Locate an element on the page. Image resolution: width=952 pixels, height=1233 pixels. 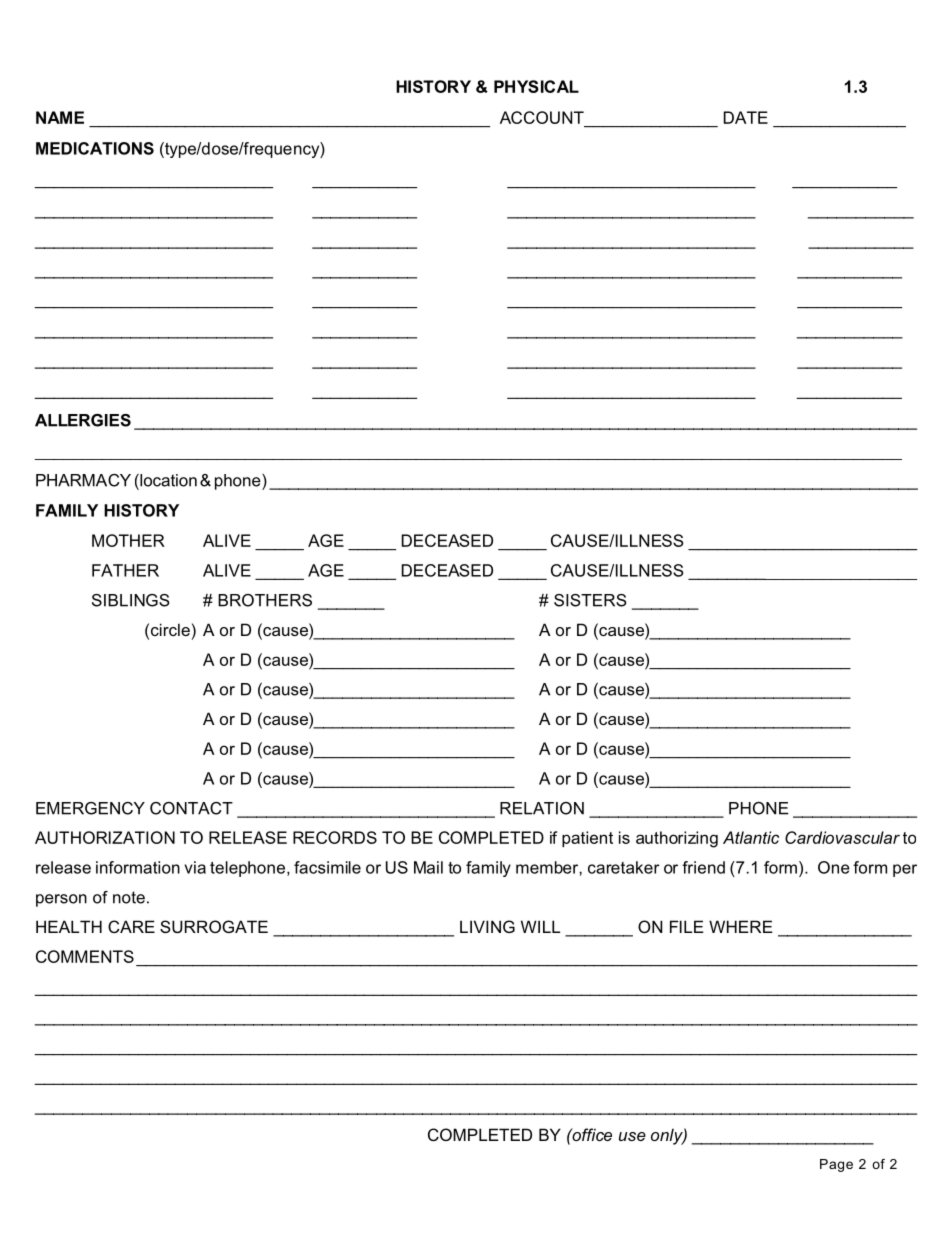
Mail is located at coordinates (428, 867).
